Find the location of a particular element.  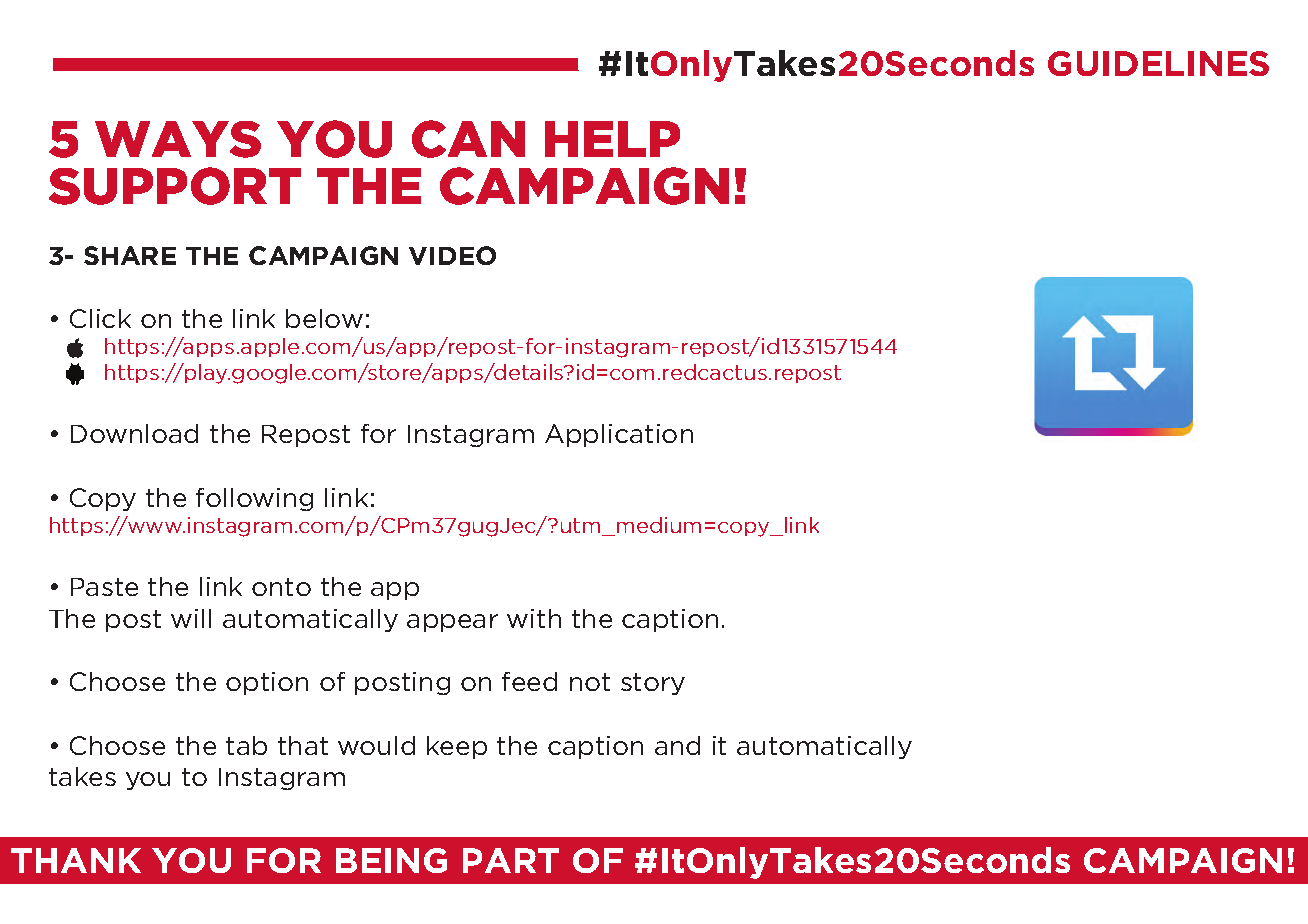

with is located at coordinates (534, 618).
